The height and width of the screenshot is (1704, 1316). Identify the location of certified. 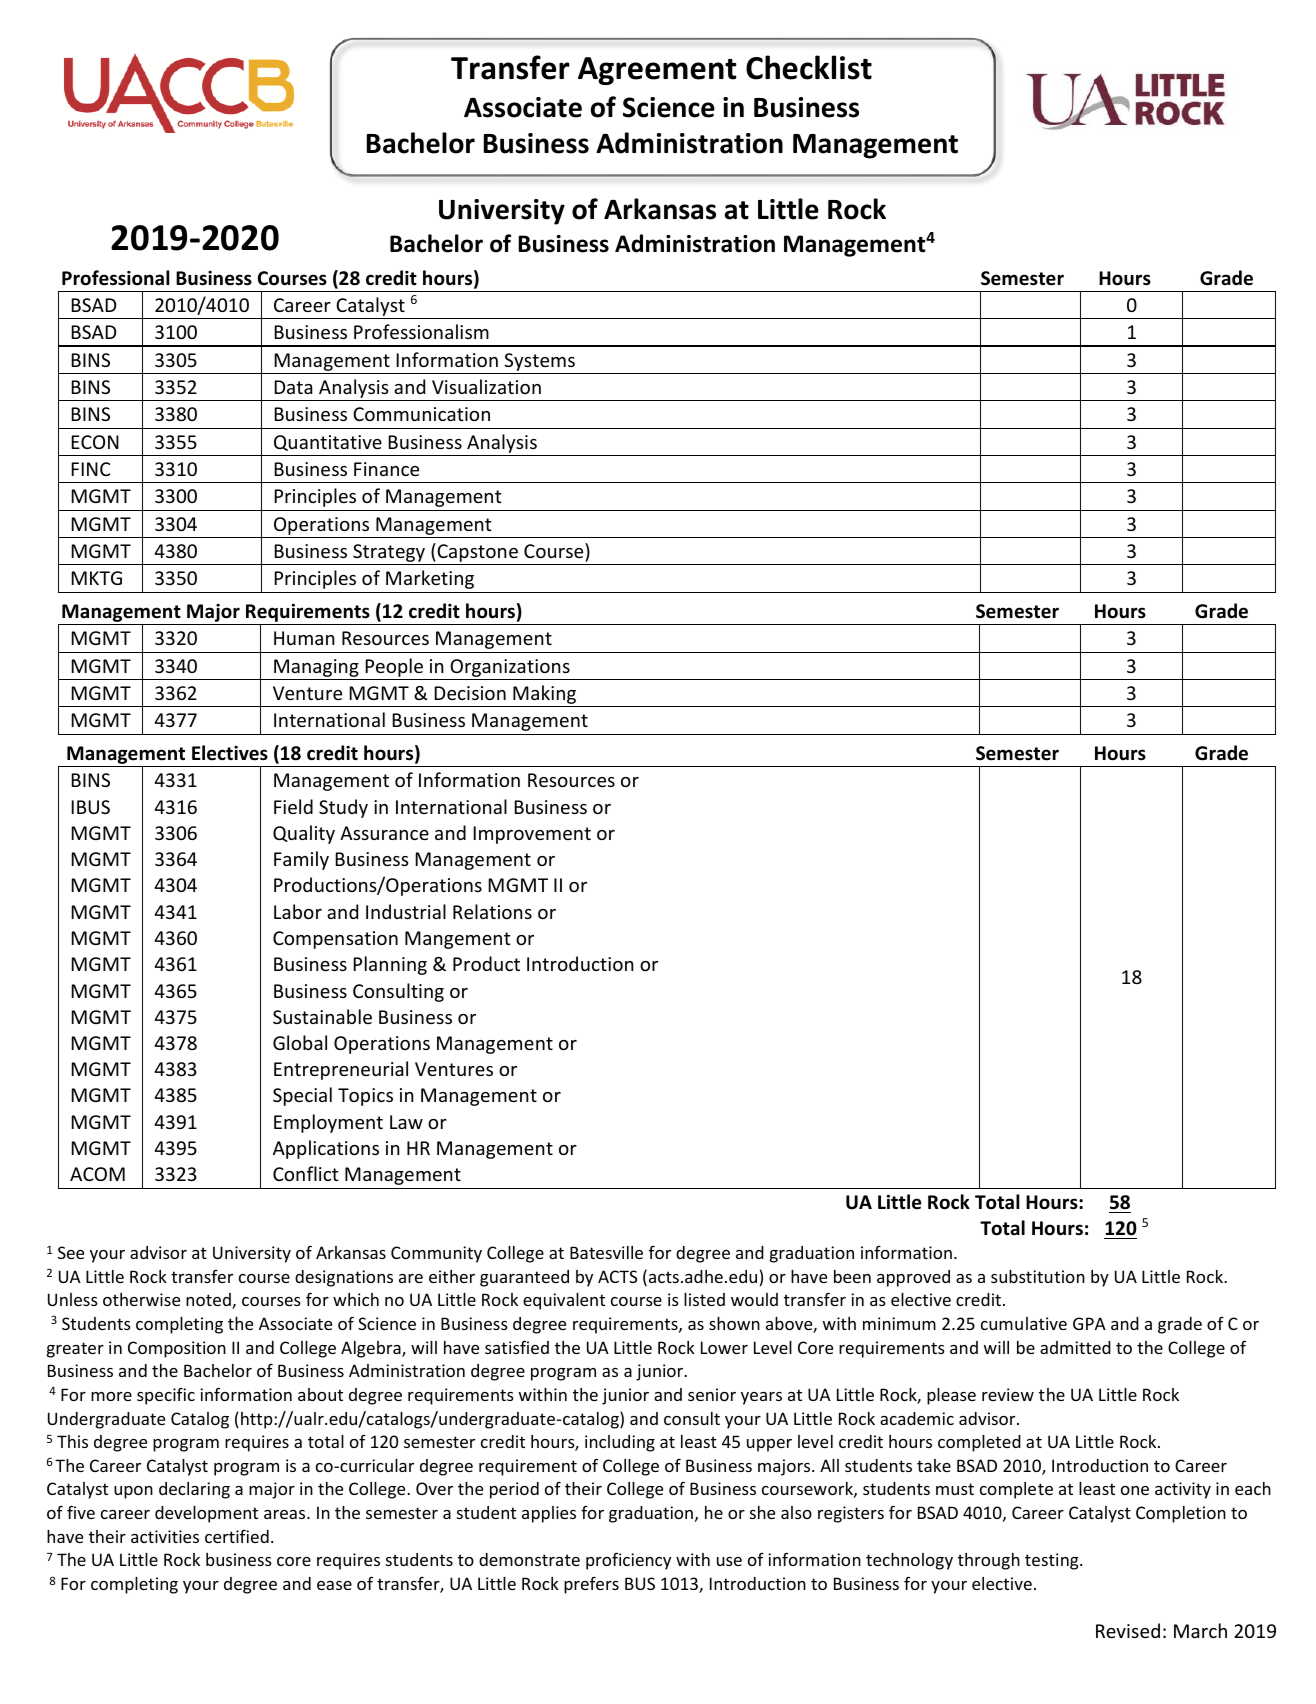
(237, 1536).
